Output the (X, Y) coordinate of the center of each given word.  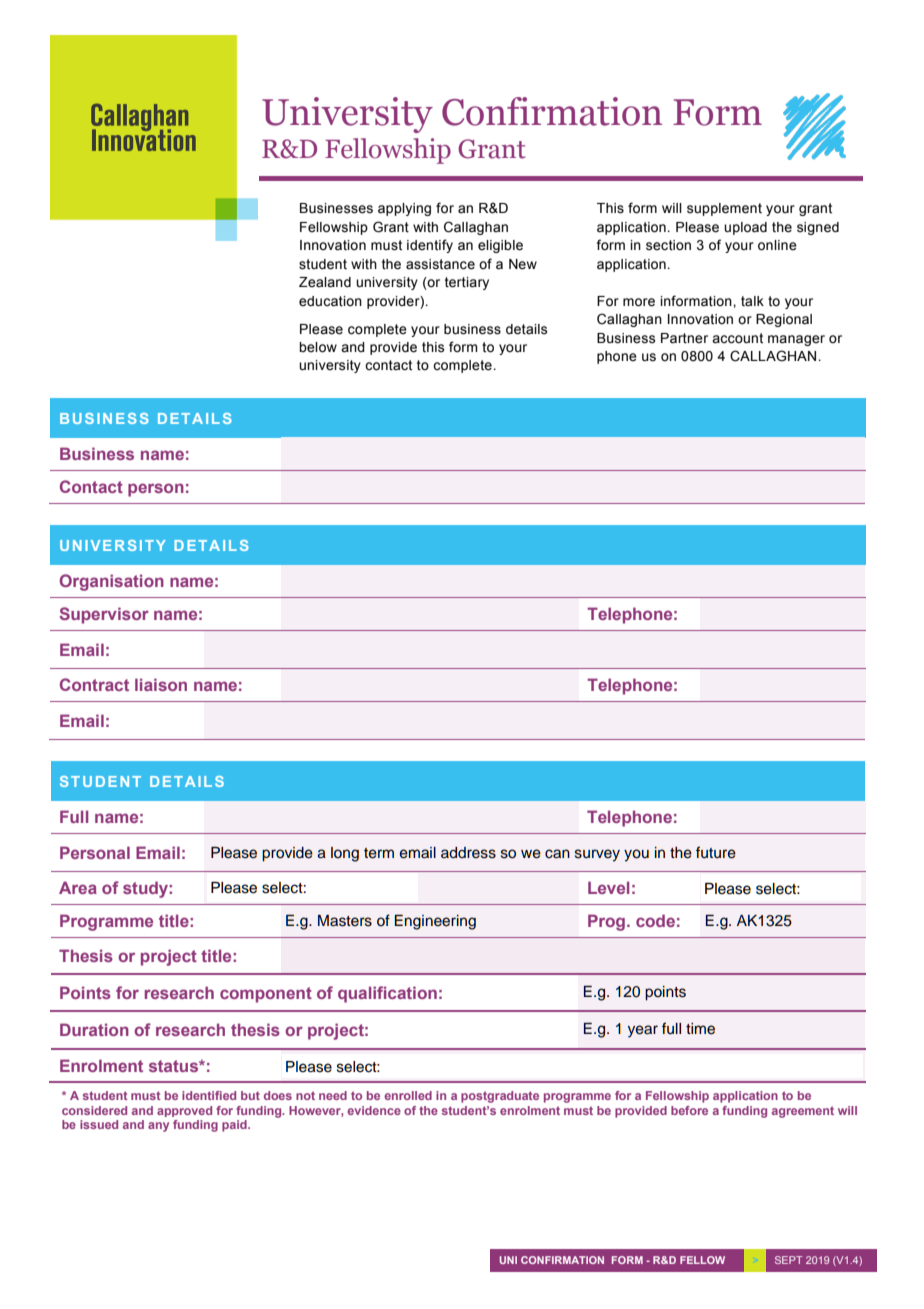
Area (78, 887)
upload (745, 228)
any (158, 1127)
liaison (161, 684)
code (655, 920)
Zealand (325, 282)
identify (430, 246)
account (737, 338)
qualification (387, 994)
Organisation (112, 582)
